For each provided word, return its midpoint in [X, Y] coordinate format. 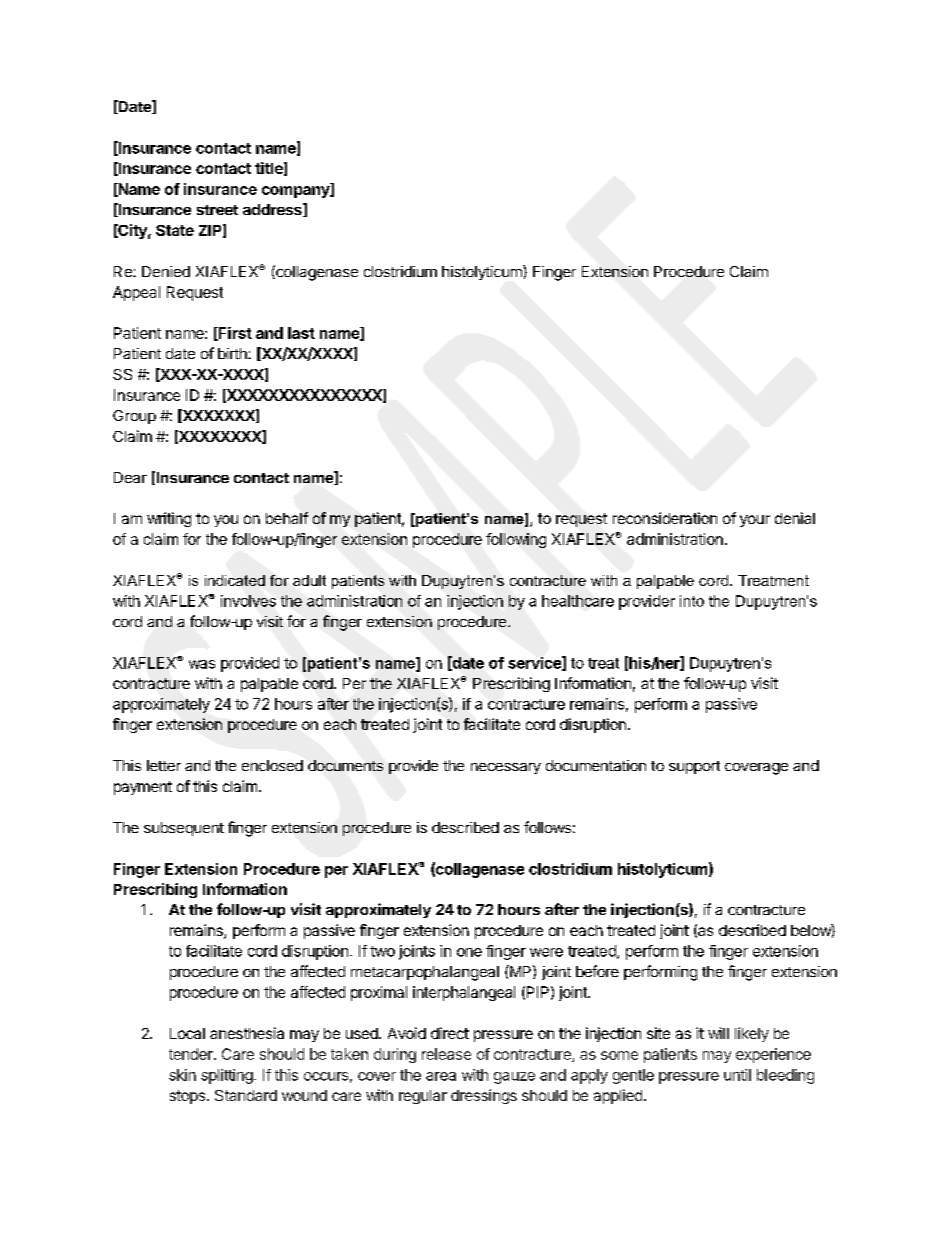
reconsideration [665, 518]
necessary [506, 768]
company [297, 192]
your [755, 521]
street [217, 210]
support [694, 767]
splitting [227, 1076]
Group [134, 417]
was [202, 664]
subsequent [184, 829]
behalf [287, 518]
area [441, 1076]
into [692, 601]
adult [309, 580]
